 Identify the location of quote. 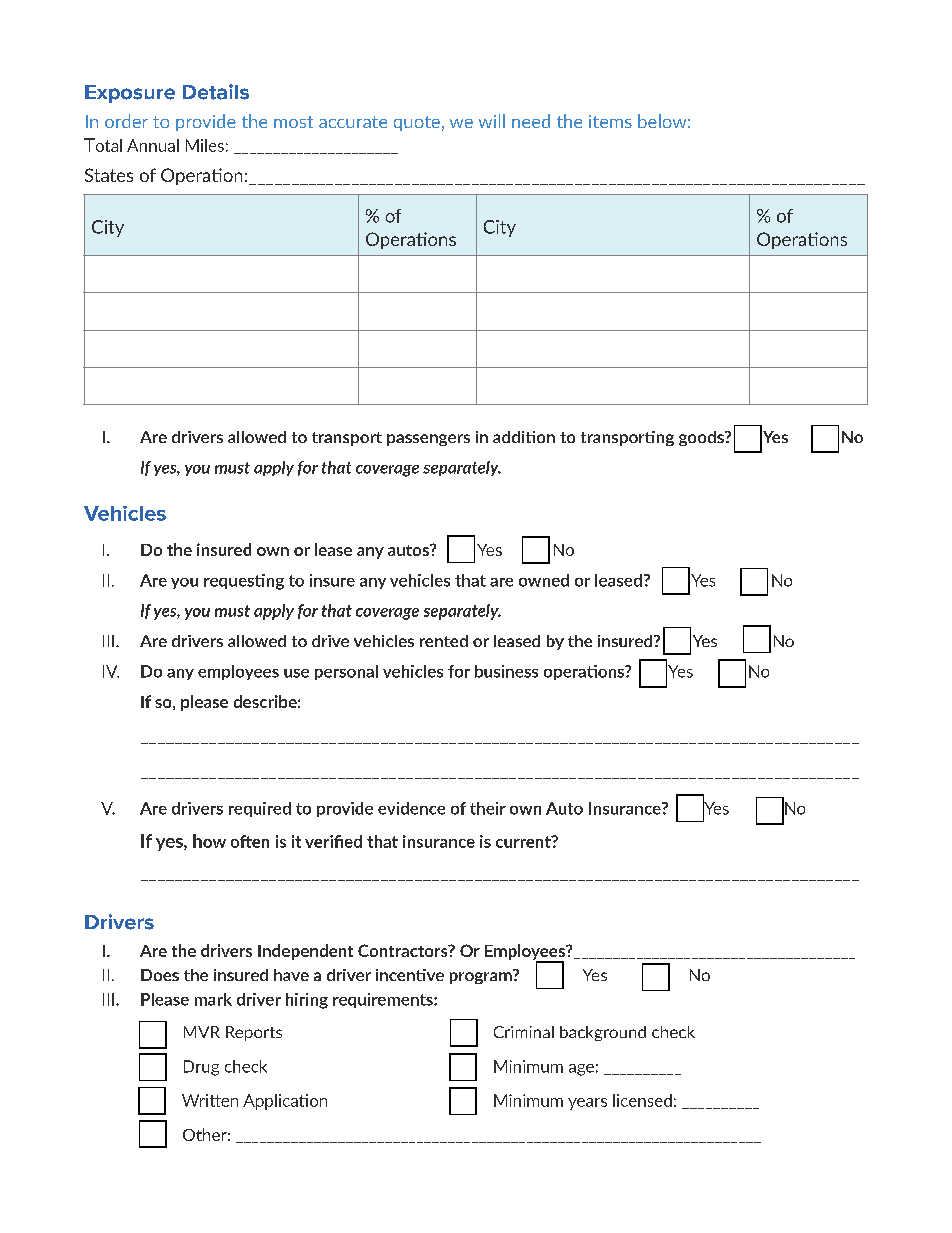
(417, 123).
